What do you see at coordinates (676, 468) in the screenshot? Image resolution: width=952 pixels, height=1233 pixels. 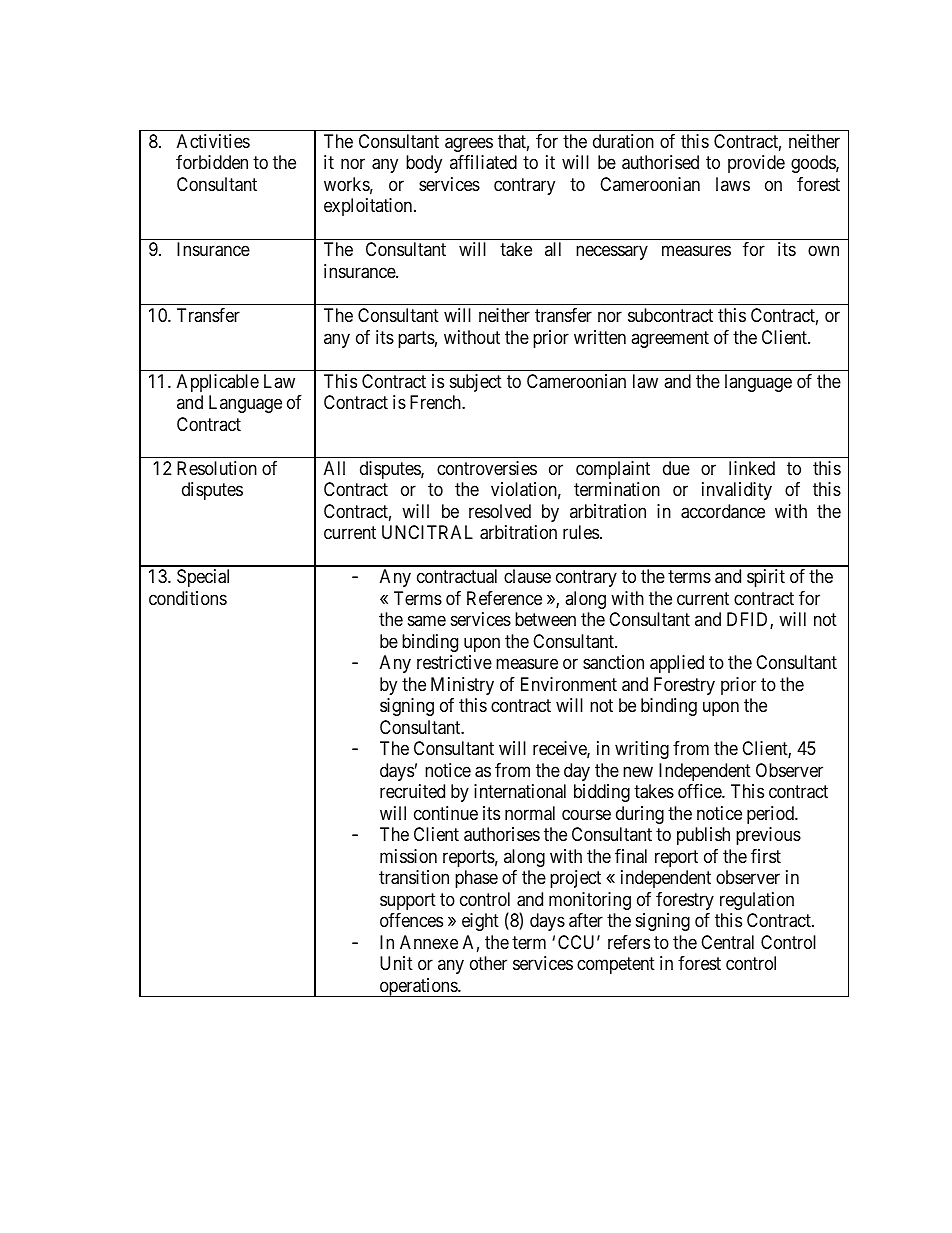 I see `due` at bounding box center [676, 468].
